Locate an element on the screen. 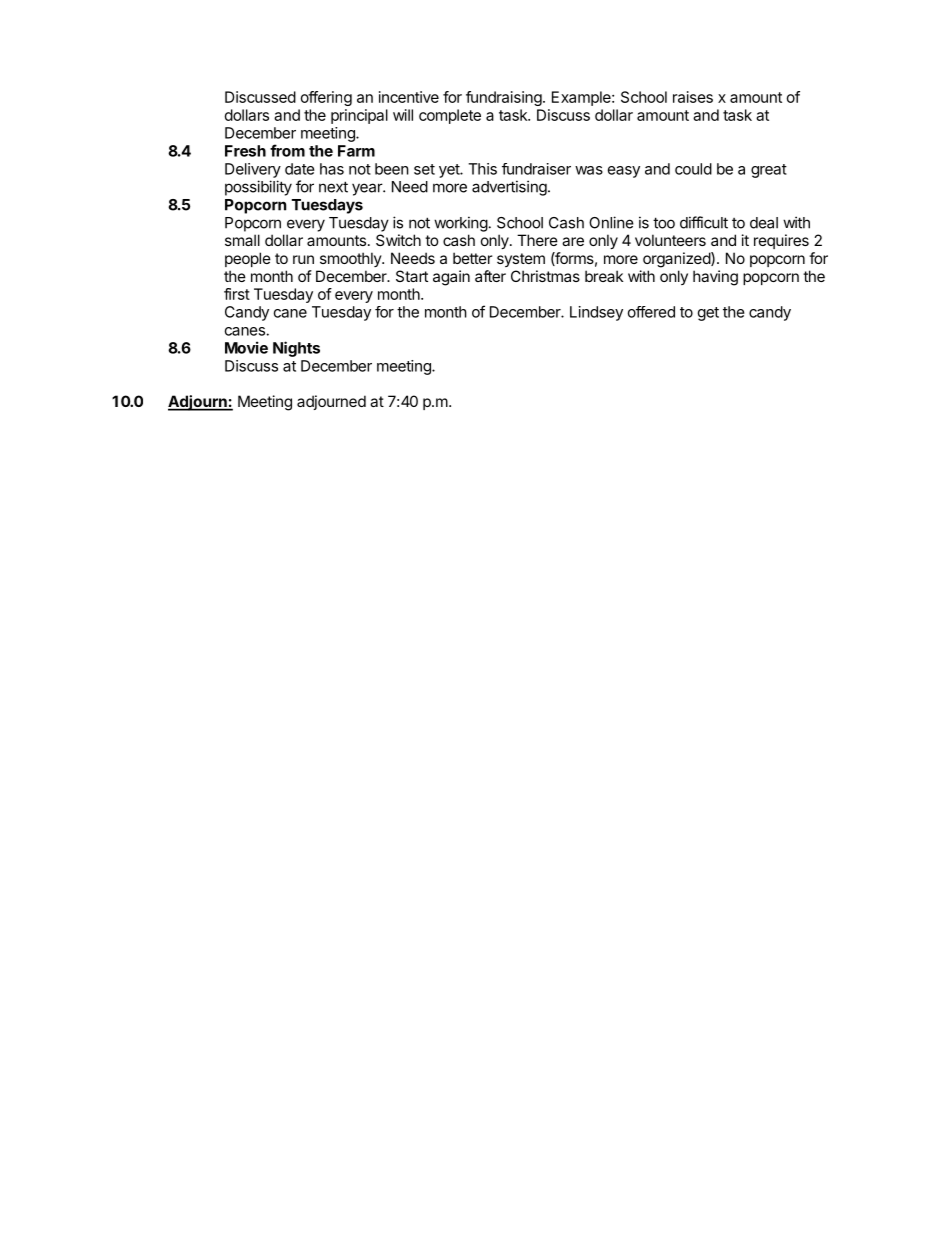 This screenshot has height=1233, width=952. small is located at coordinates (242, 240).
